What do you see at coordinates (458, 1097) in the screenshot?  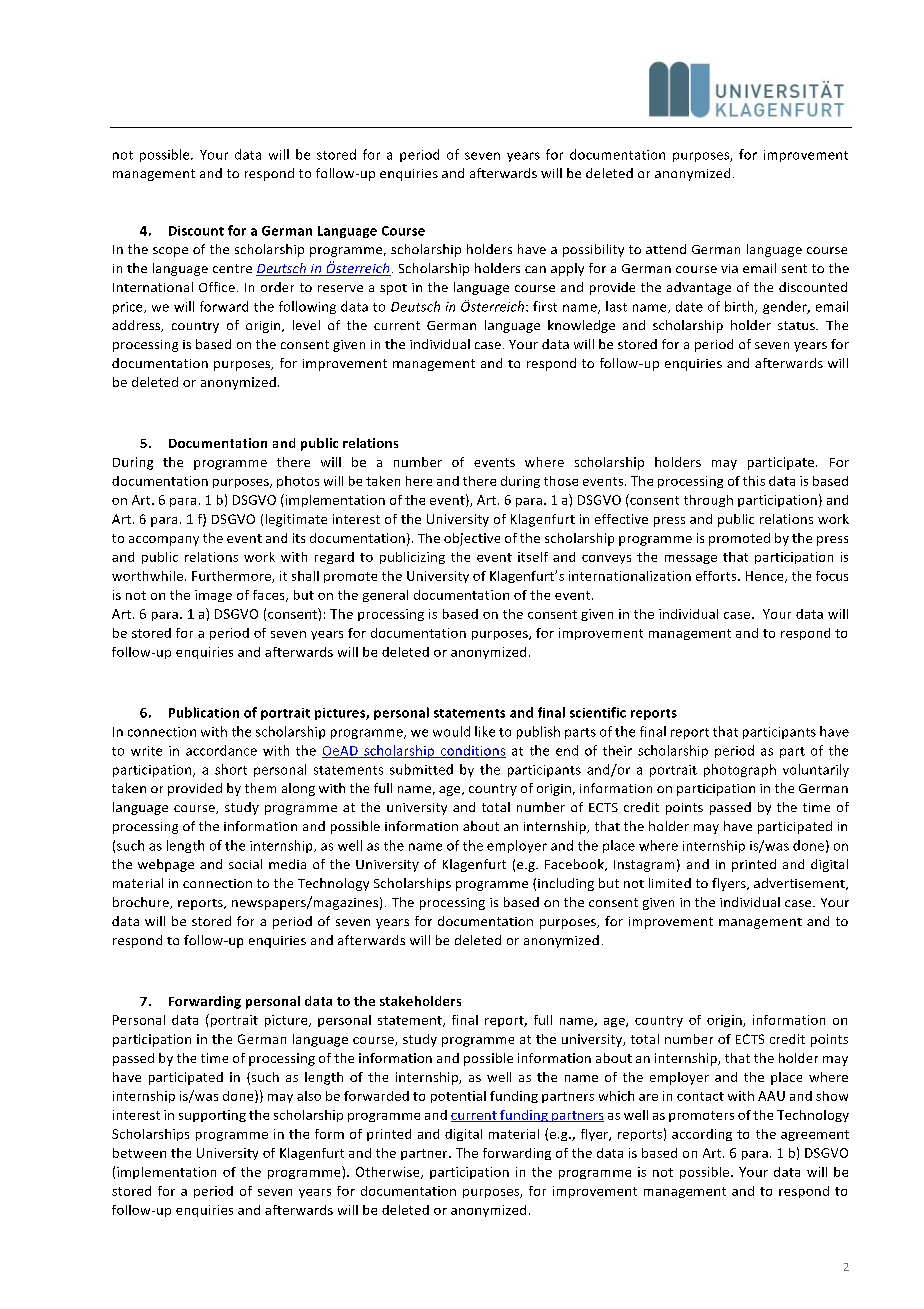 I see `potential` at bounding box center [458, 1097].
